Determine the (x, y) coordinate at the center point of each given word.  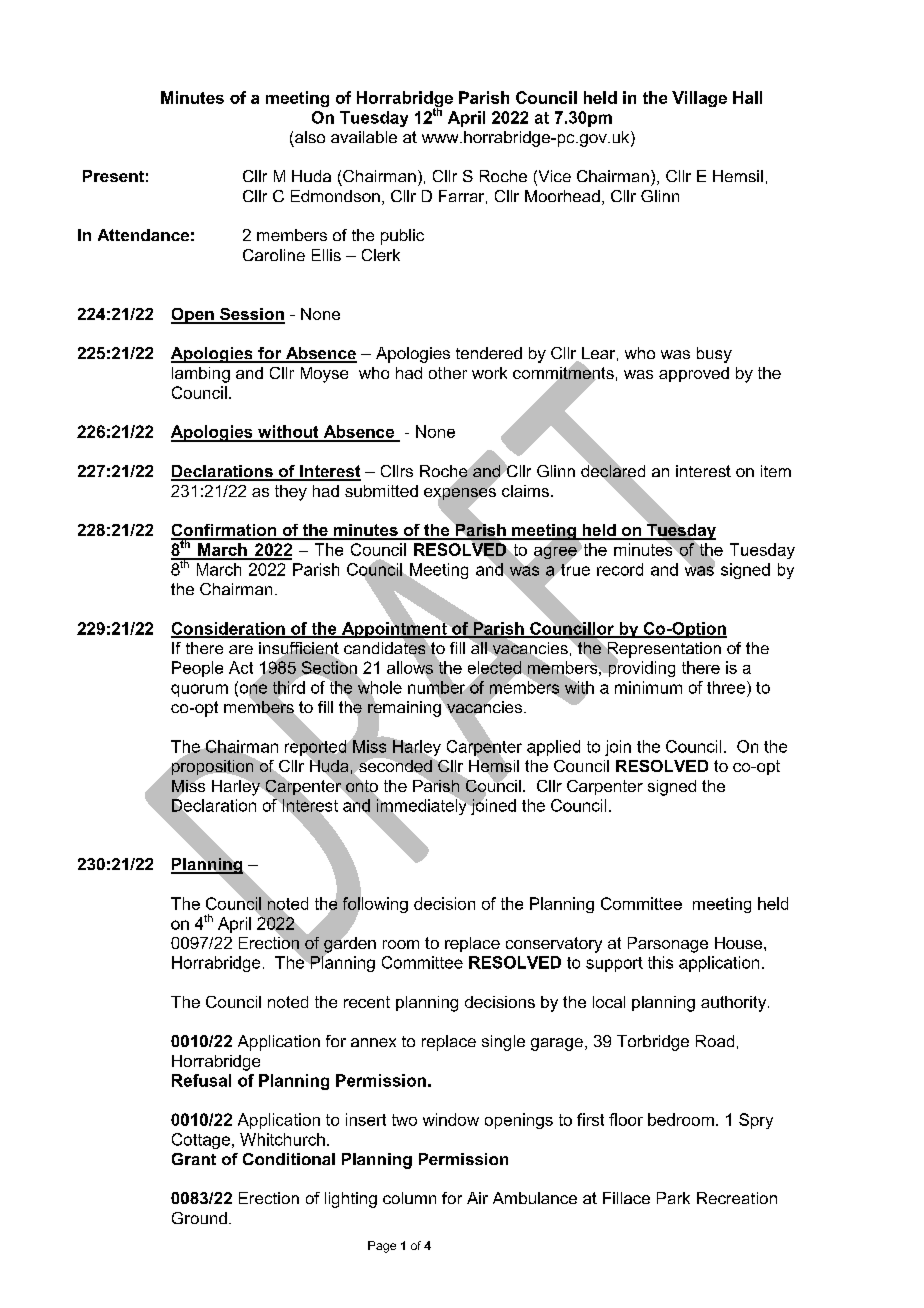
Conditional (289, 1159)
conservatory (554, 945)
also (310, 137)
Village (699, 99)
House (740, 943)
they (291, 493)
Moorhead (562, 196)
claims (525, 491)
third (289, 687)
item (776, 471)
